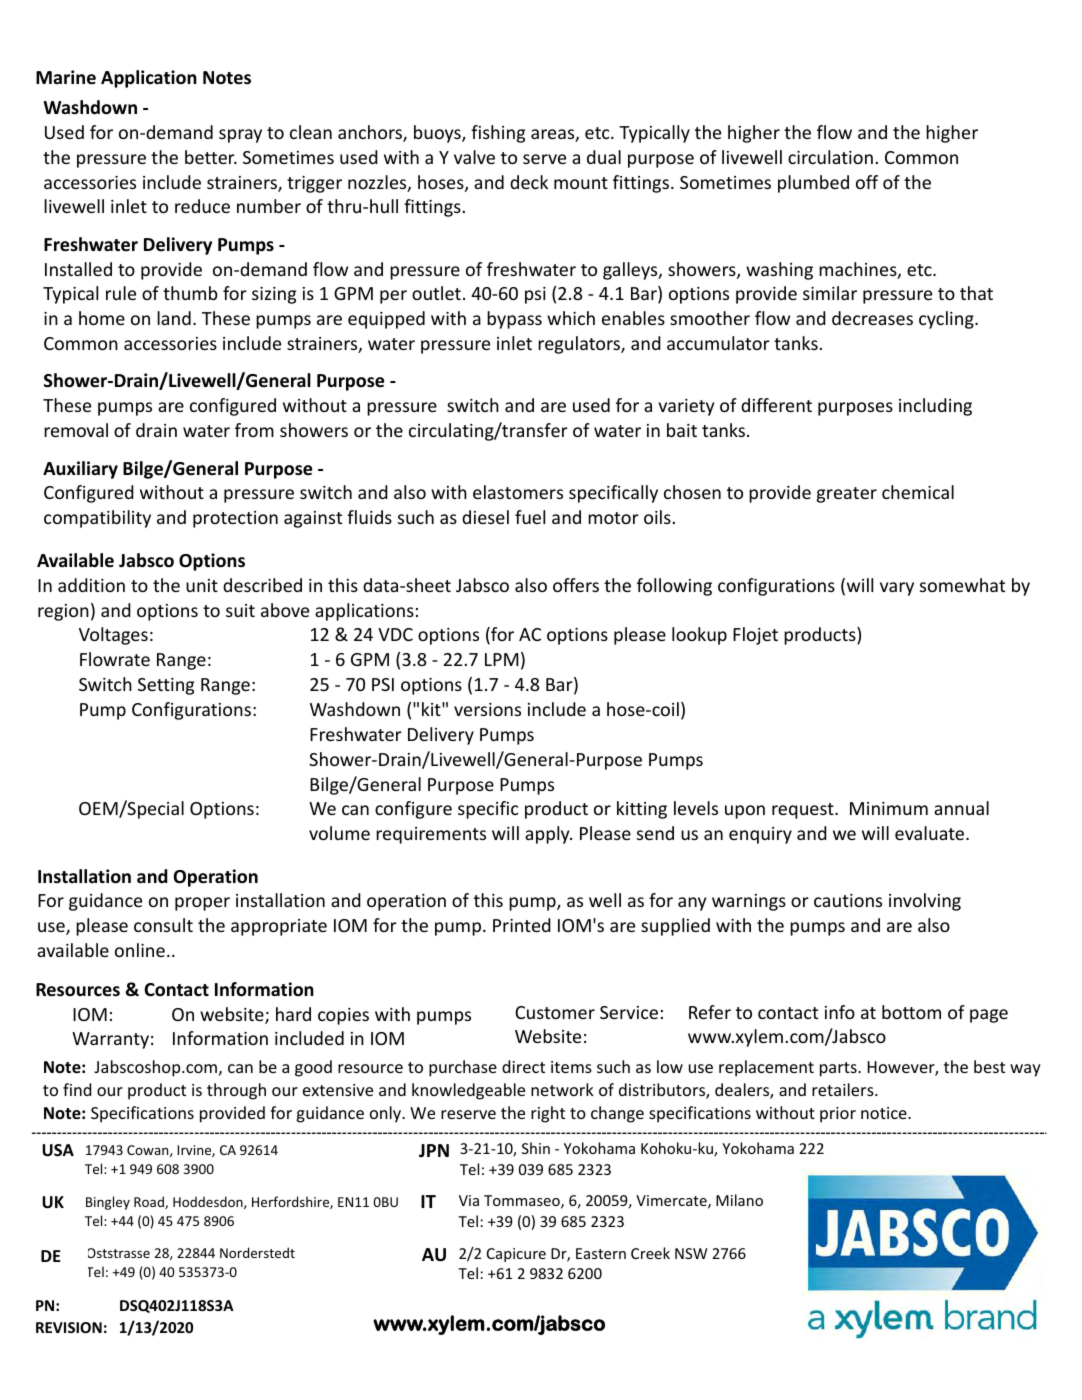  What do you see at coordinates (69, 1327) in the screenshot?
I see `REVISION` at bounding box center [69, 1327].
